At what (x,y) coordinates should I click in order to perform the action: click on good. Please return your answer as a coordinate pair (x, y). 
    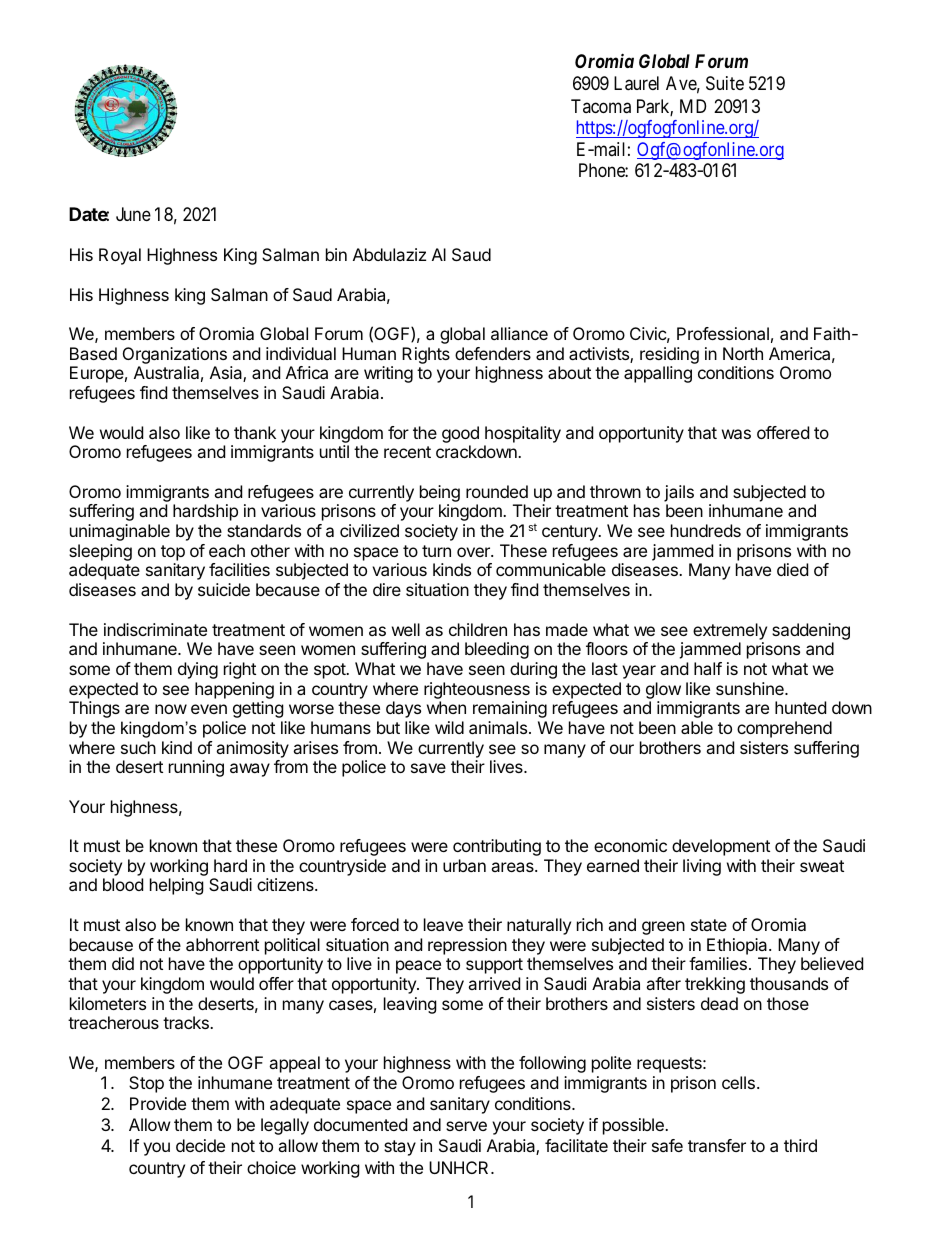
    Looking at the image, I should click on (460, 434).
